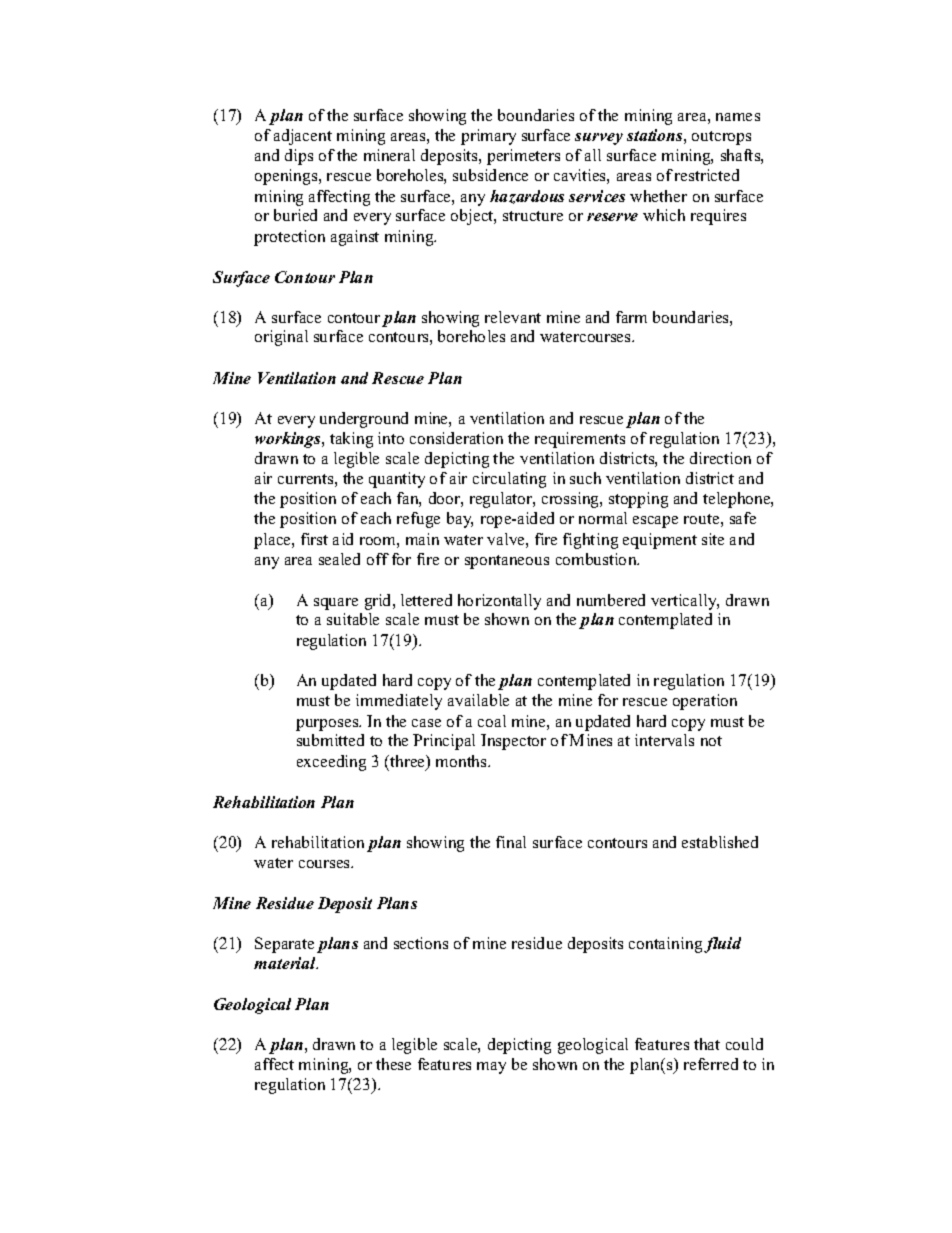 The height and width of the document is (1233, 952). I want to click on underground, so click(364, 420).
